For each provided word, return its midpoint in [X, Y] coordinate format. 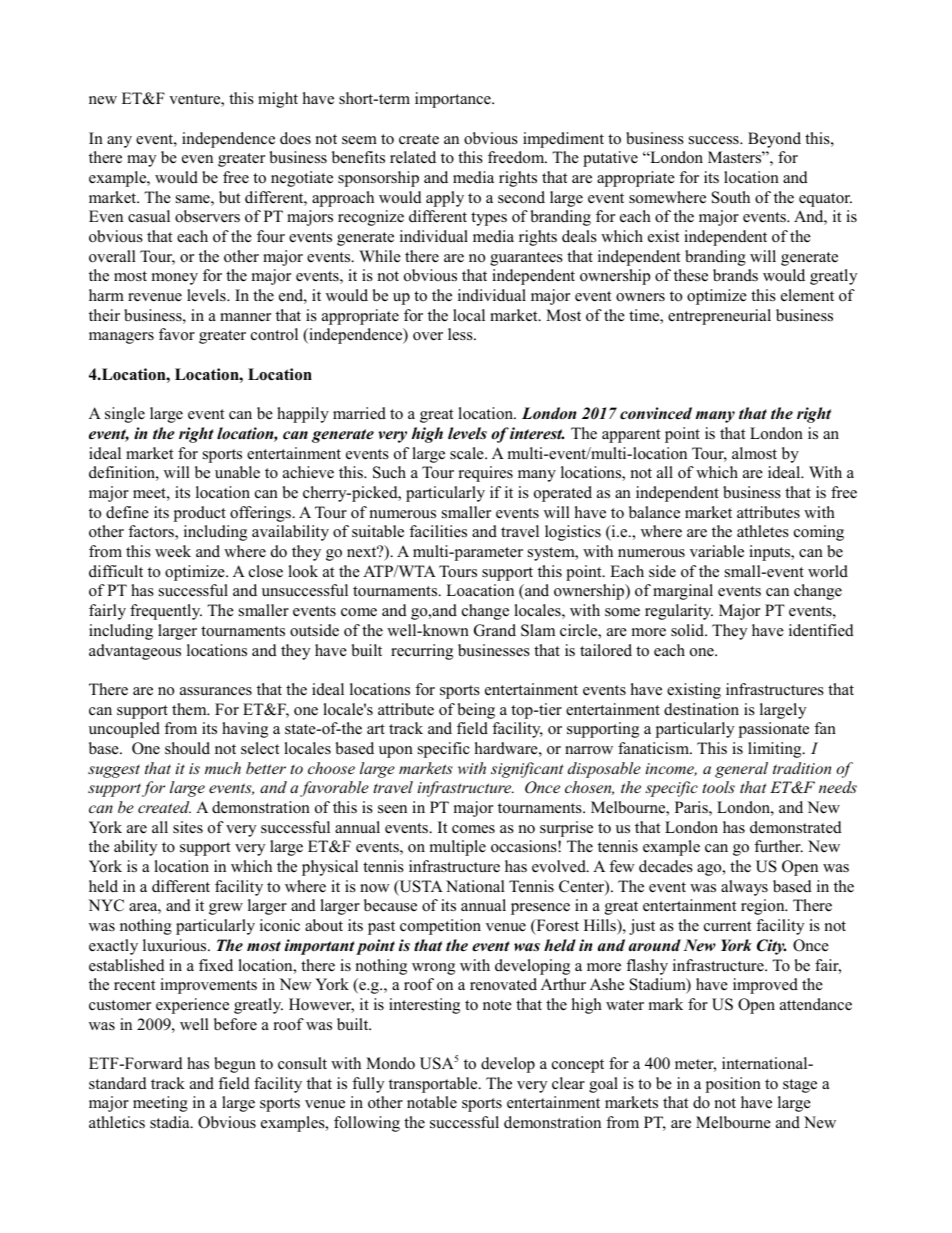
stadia [171, 1122]
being [476, 711]
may [141, 161]
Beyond [774, 140]
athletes [763, 531]
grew [226, 909]
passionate [774, 730]
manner [245, 317]
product [200, 514]
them [190, 709]
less [461, 334]
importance [454, 100]
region [764, 907]
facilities [438, 531]
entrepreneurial [719, 317]
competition [440, 927]
